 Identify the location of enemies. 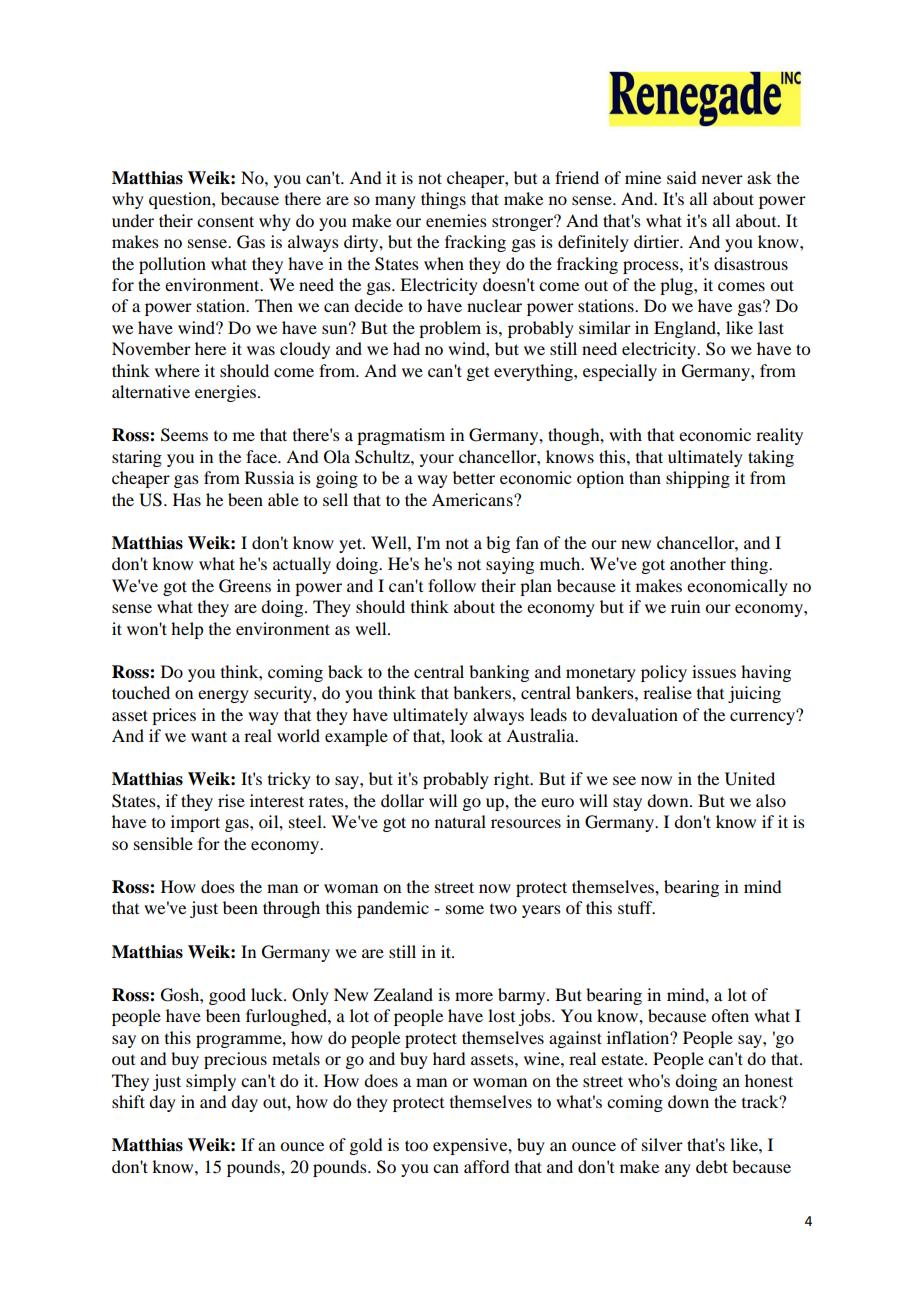
(456, 220).
